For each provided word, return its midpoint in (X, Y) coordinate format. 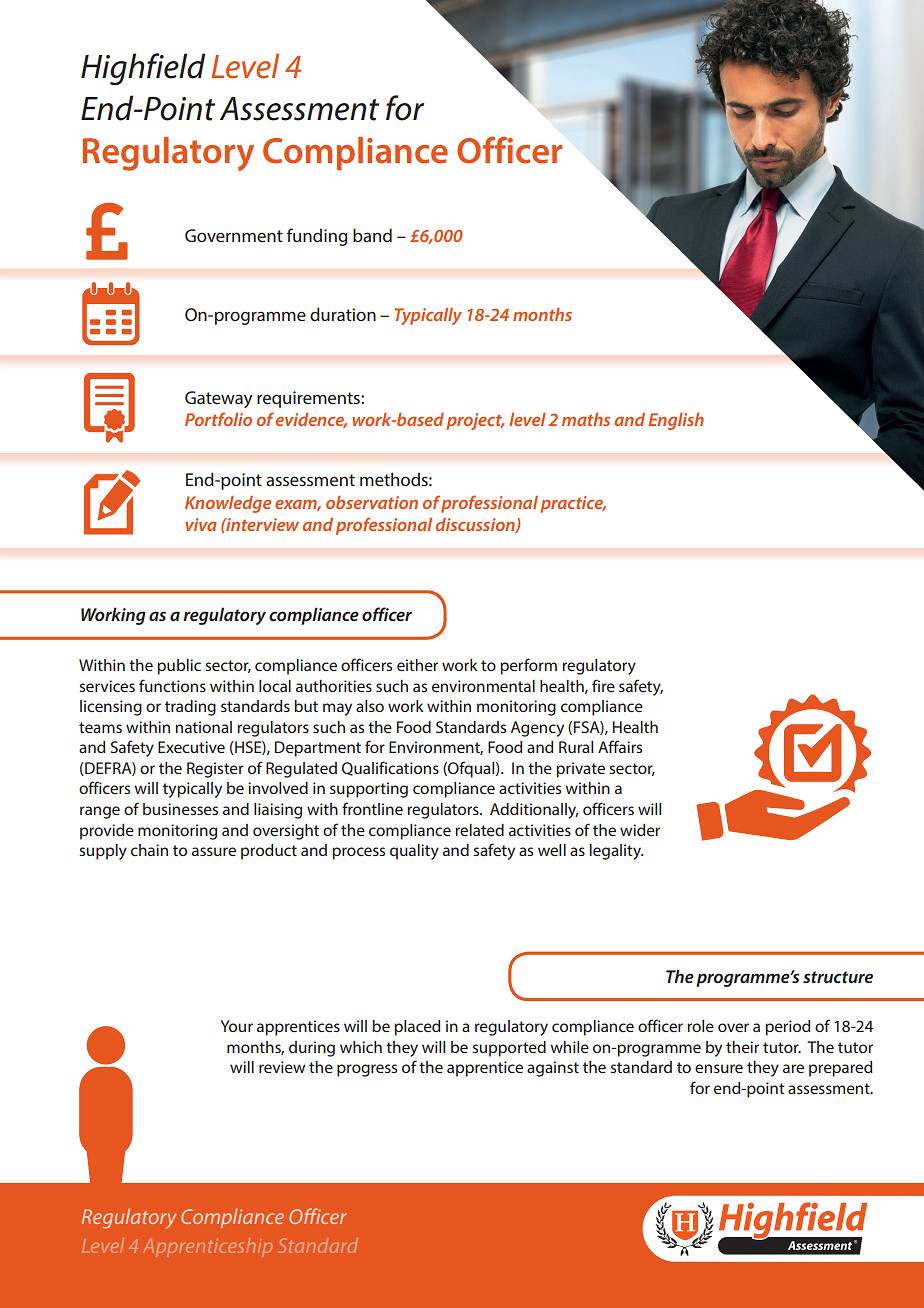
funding (317, 237)
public (179, 667)
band (372, 235)
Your (237, 1026)
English (676, 421)
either (417, 665)
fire (603, 685)
